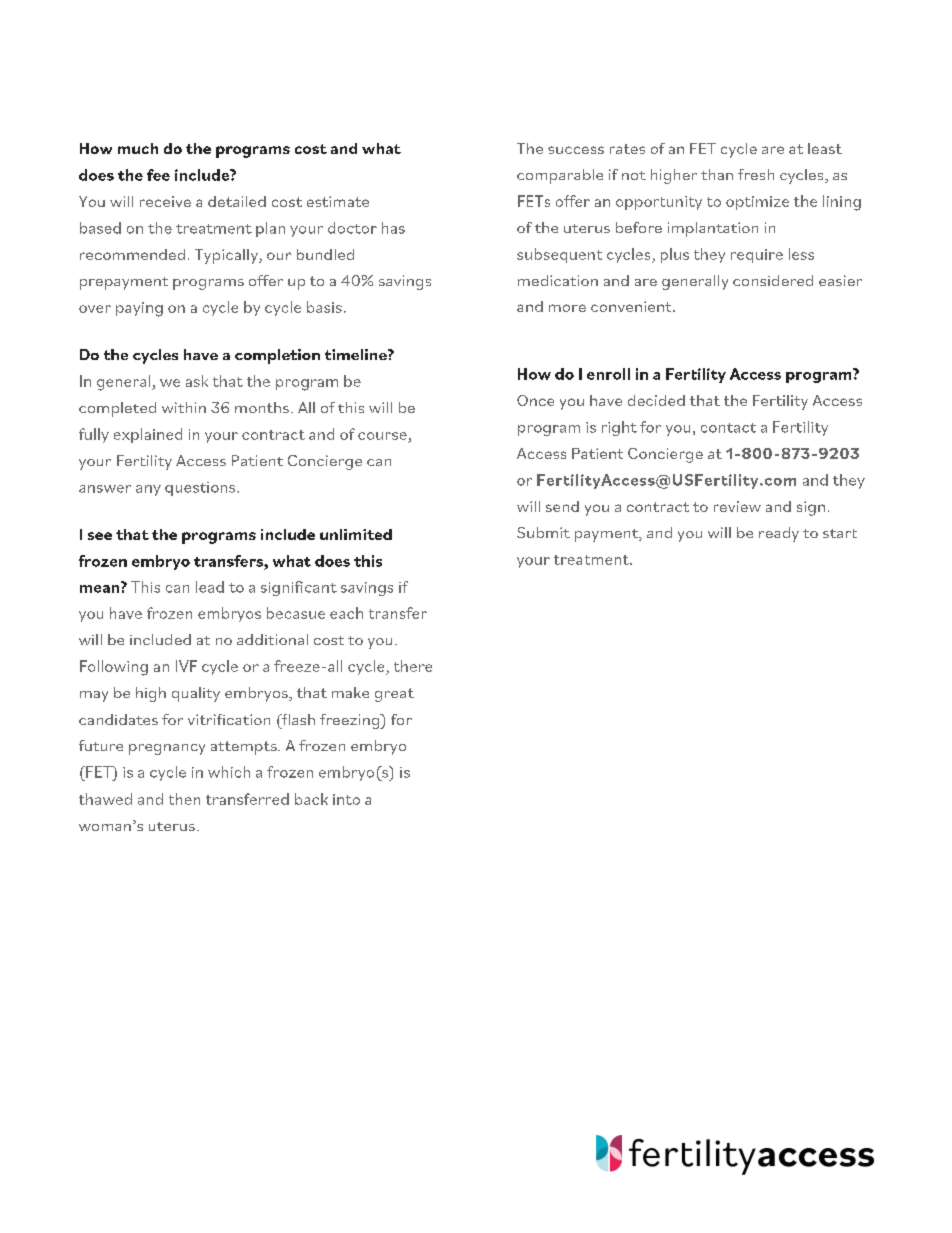 This image has height=1233, width=952. I want to click on comparable, so click(560, 176).
